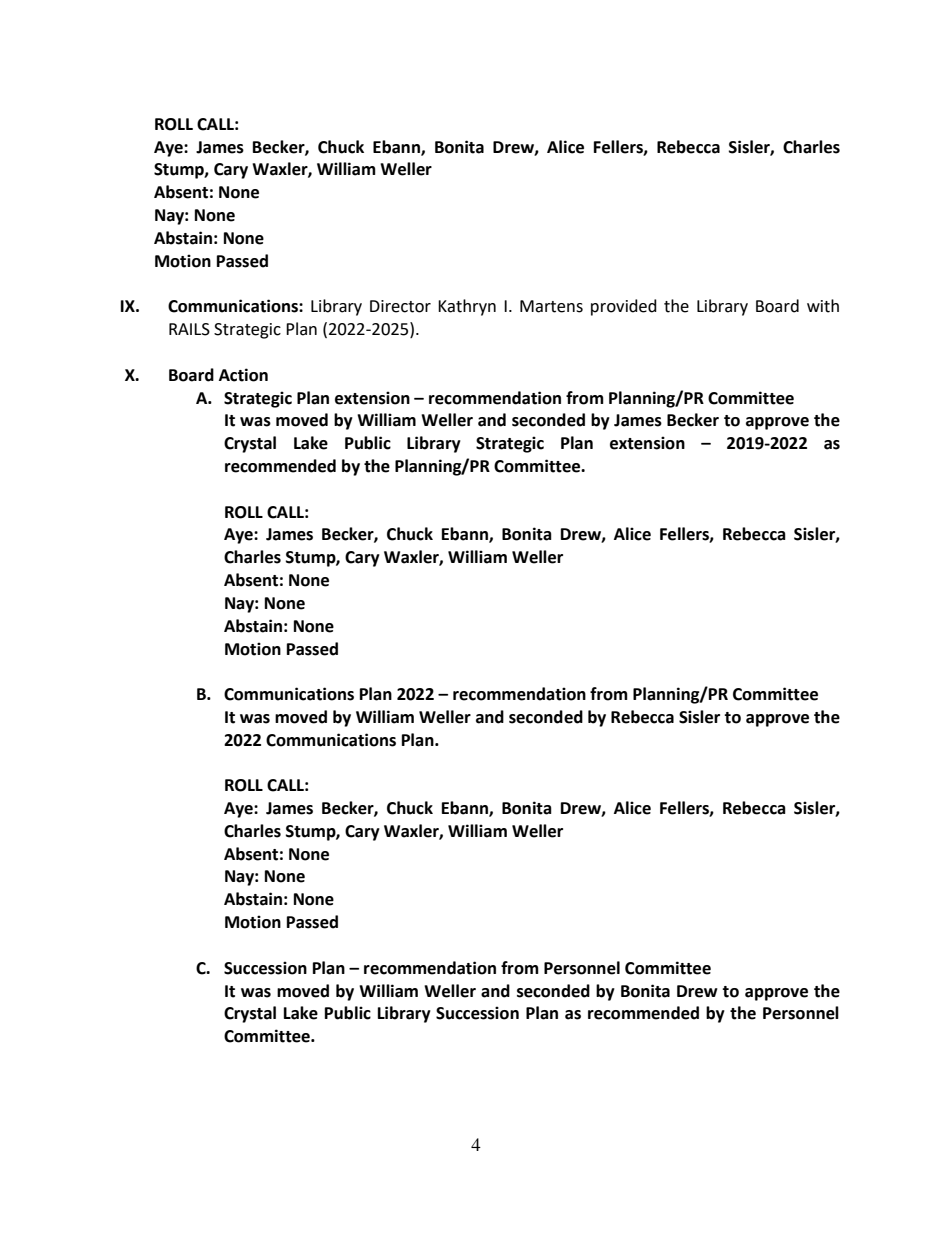 Image resolution: width=952 pixels, height=1233 pixels. What do you see at coordinates (243, 375) in the screenshot?
I see `Action` at bounding box center [243, 375].
